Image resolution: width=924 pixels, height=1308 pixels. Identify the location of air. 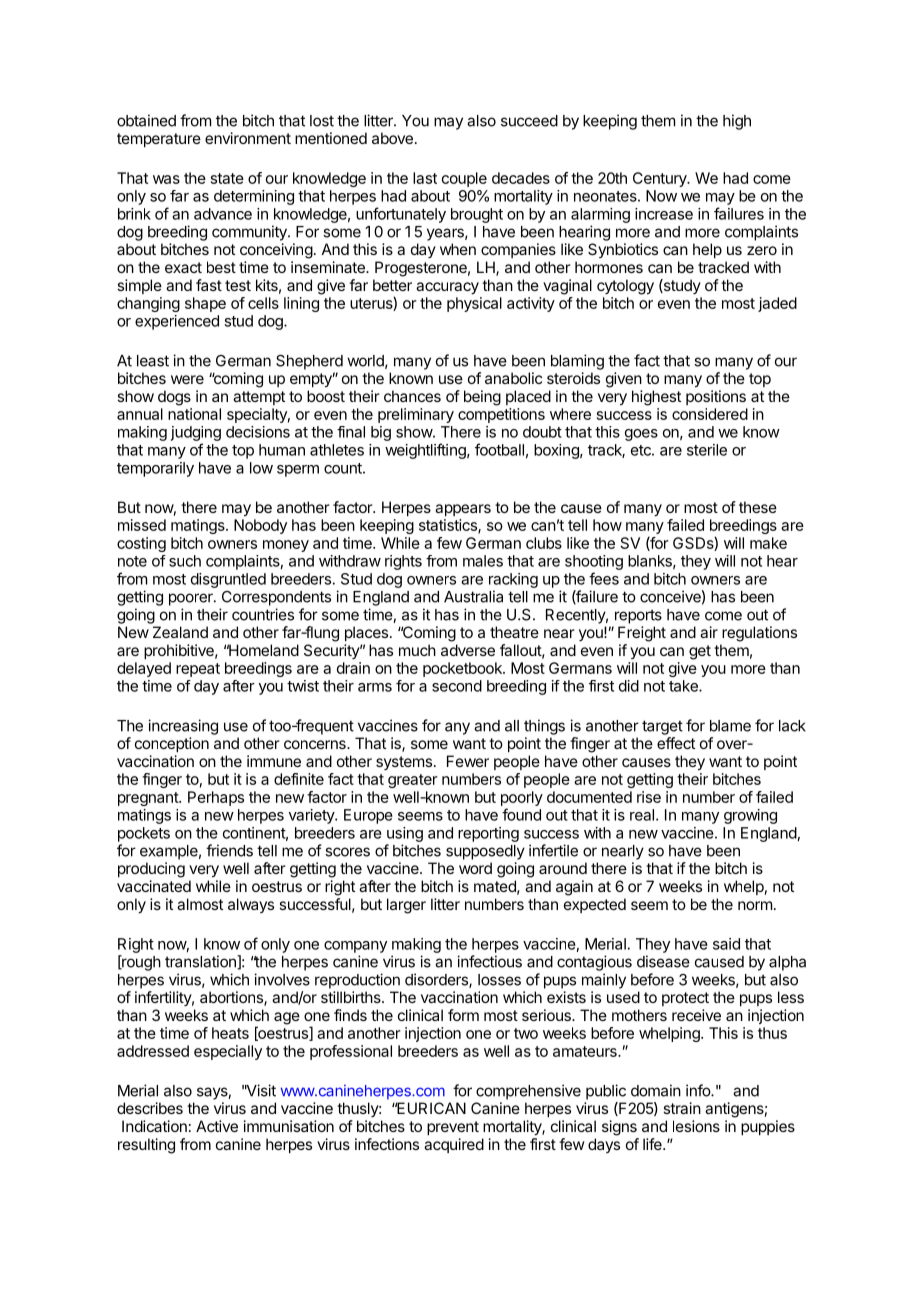
(709, 632).
